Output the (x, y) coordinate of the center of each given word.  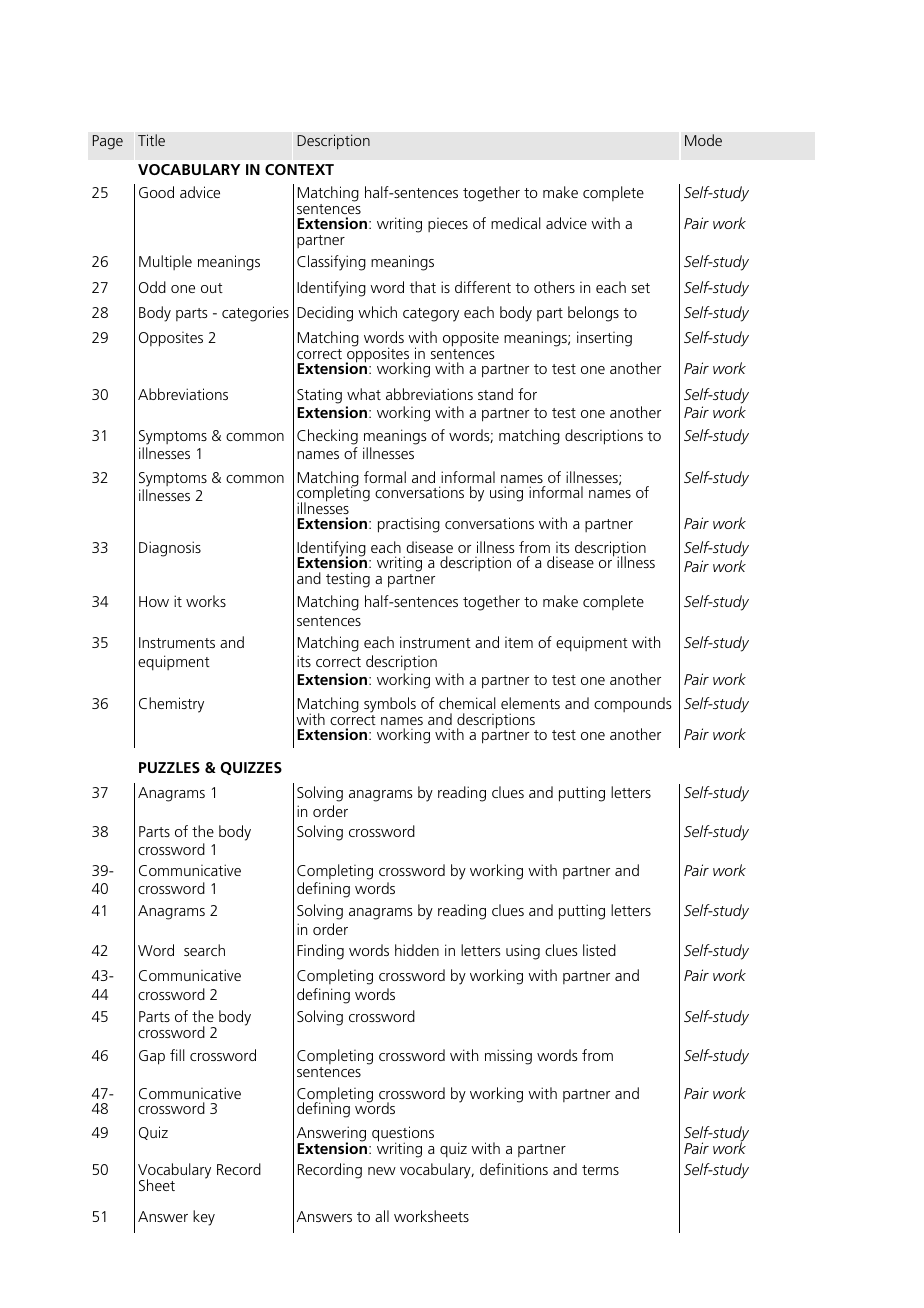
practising (409, 525)
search (204, 950)
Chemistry (171, 705)
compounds (632, 704)
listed (599, 950)
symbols (390, 706)
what (364, 394)
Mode (703, 140)
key (204, 1218)
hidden (417, 950)
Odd (152, 287)
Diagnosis (170, 549)
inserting (604, 339)
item (519, 642)
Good (156, 192)
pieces (448, 225)
